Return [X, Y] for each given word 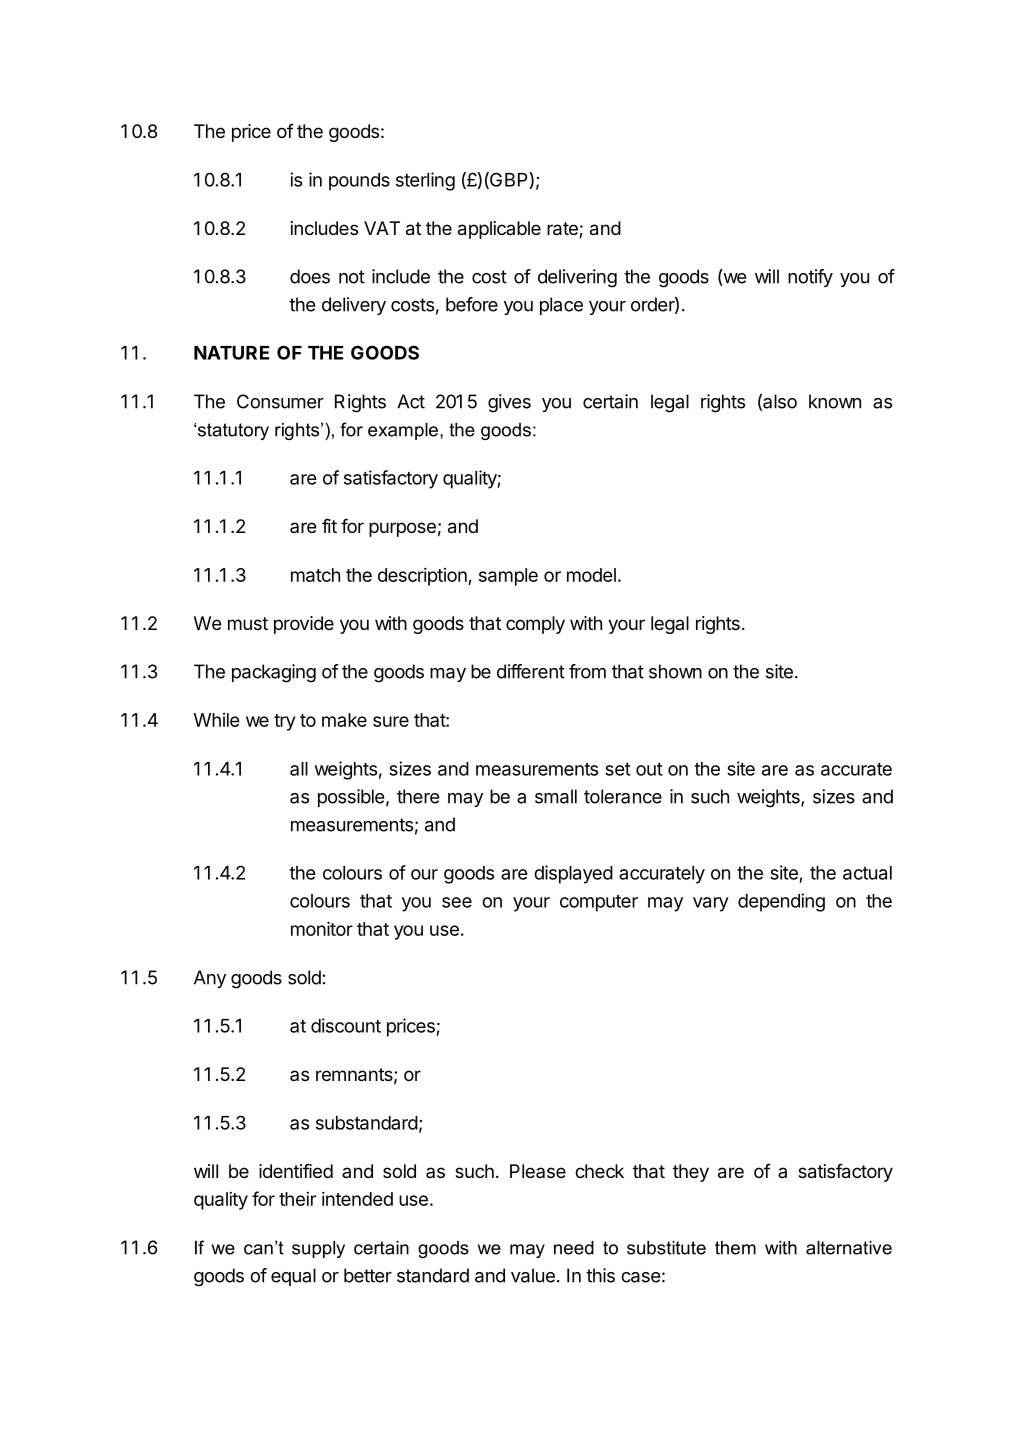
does [310, 276]
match [315, 575]
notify [810, 278]
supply [318, 1249]
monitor [322, 928]
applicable [499, 230]
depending [781, 902]
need [574, 1248]
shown [675, 671]
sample [508, 577]
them [735, 1248]
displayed [573, 874]
